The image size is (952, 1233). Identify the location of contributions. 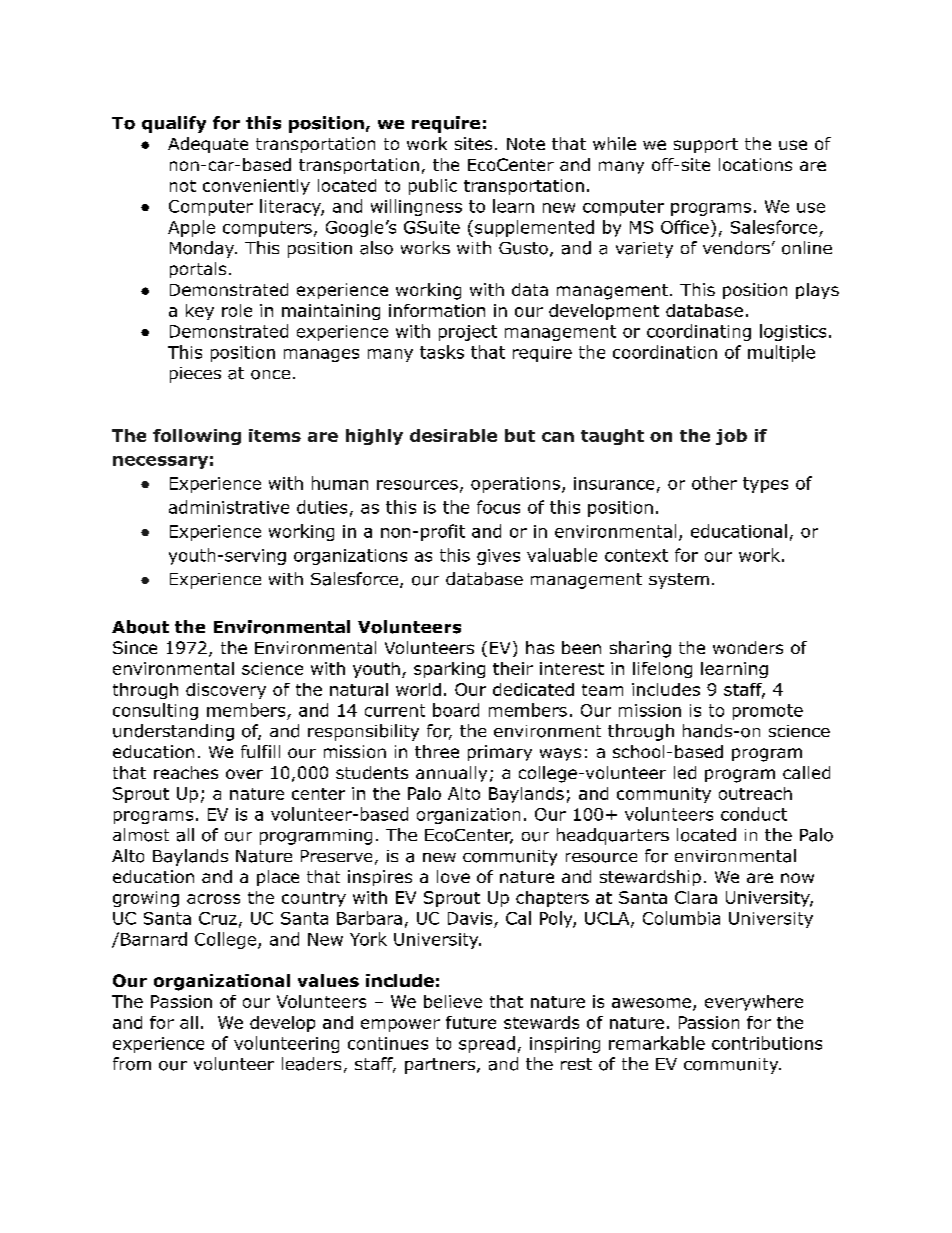
(767, 1043).
